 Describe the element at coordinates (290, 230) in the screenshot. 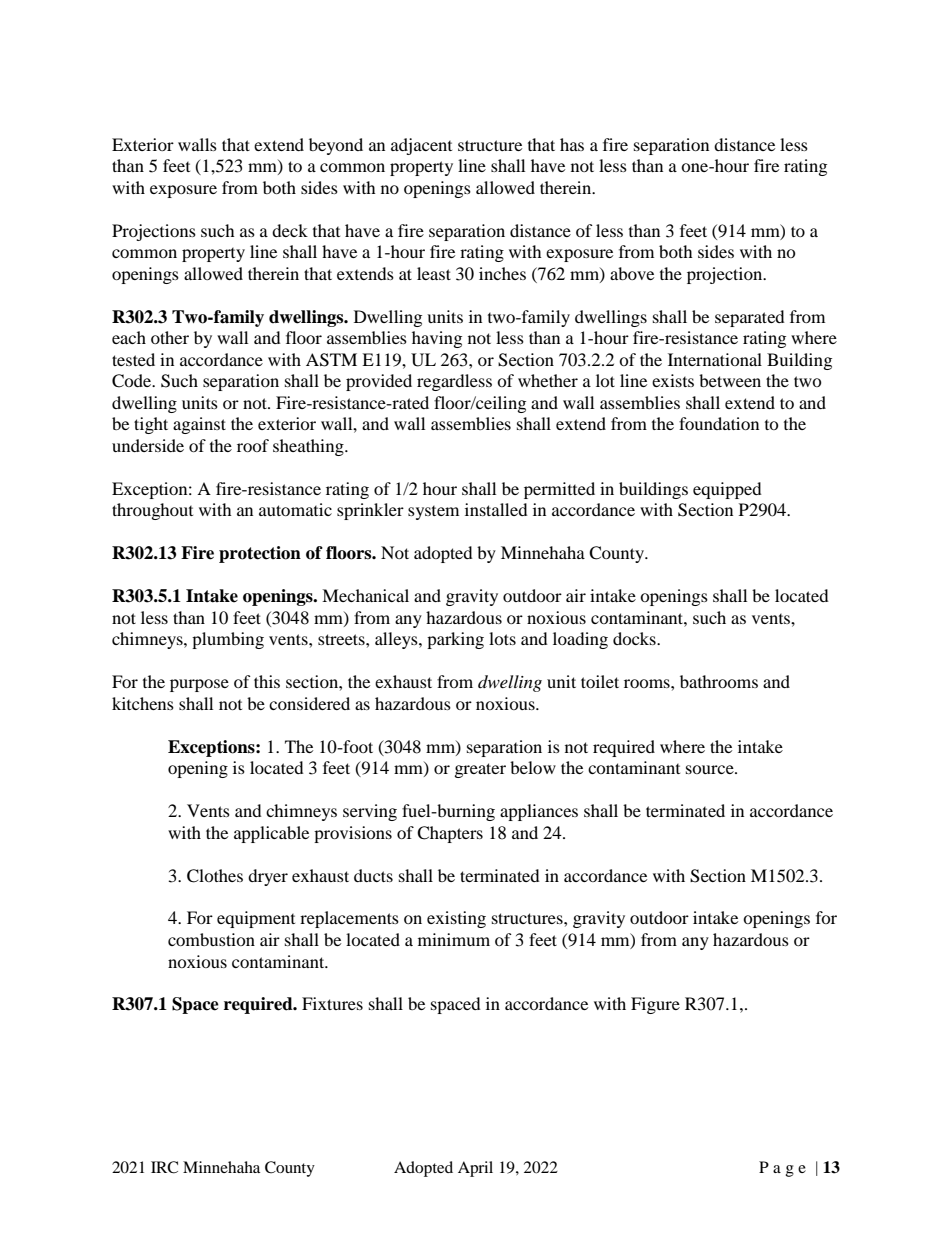

I see `deck` at that location.
